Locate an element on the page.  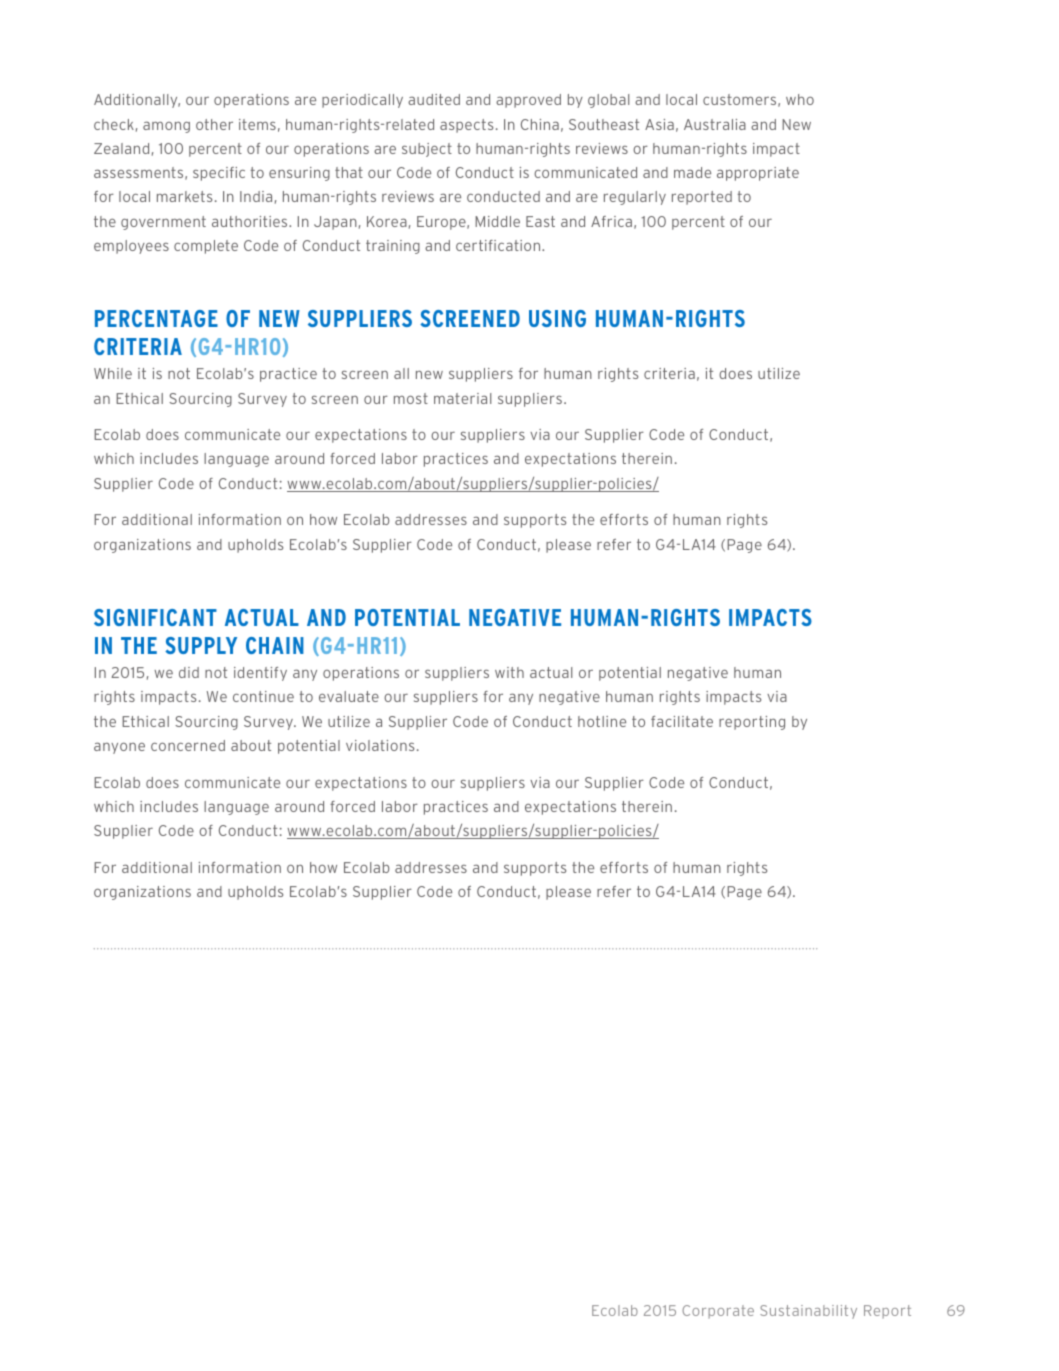
other is located at coordinates (214, 124).
